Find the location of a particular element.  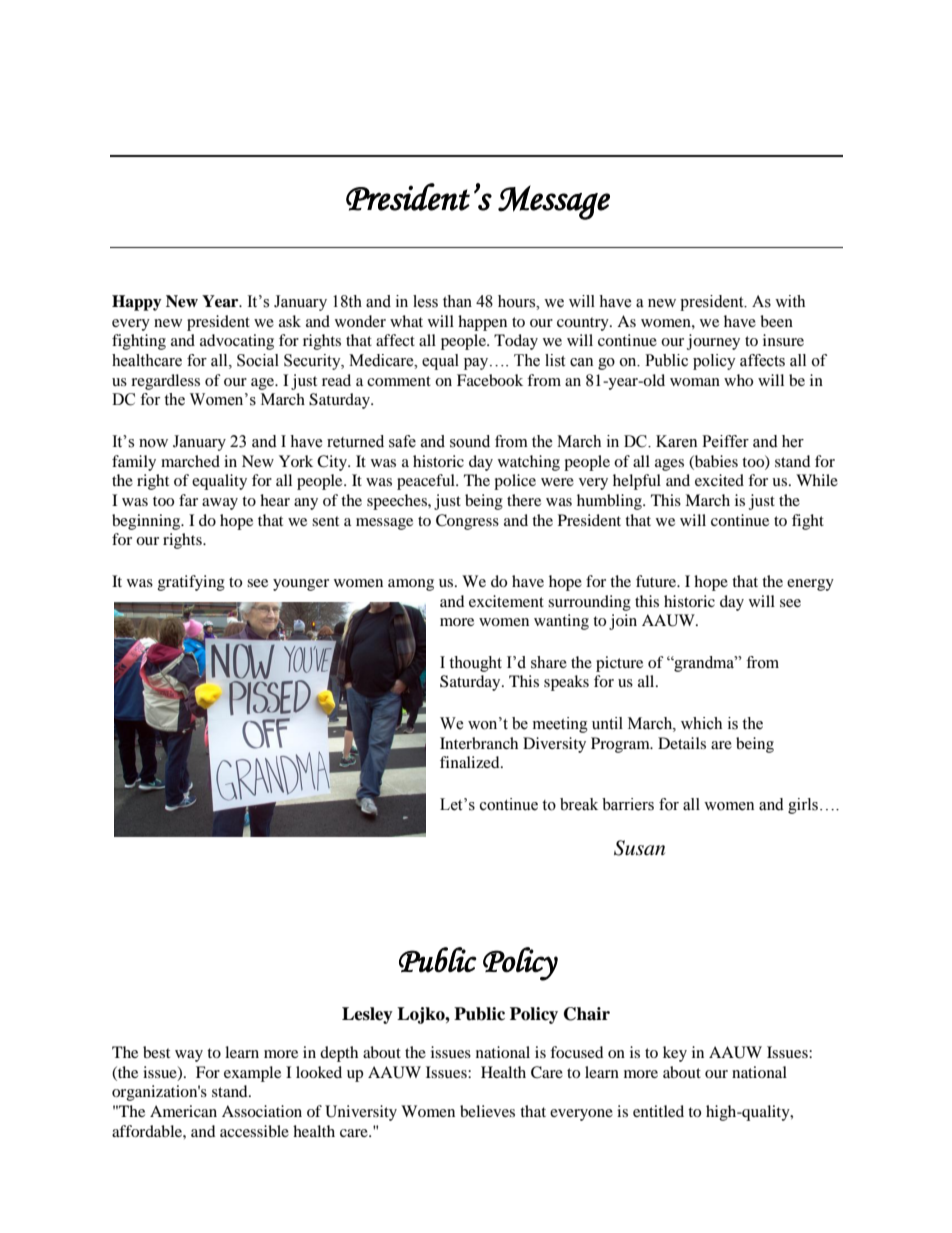

gratifying is located at coordinates (191, 583).
